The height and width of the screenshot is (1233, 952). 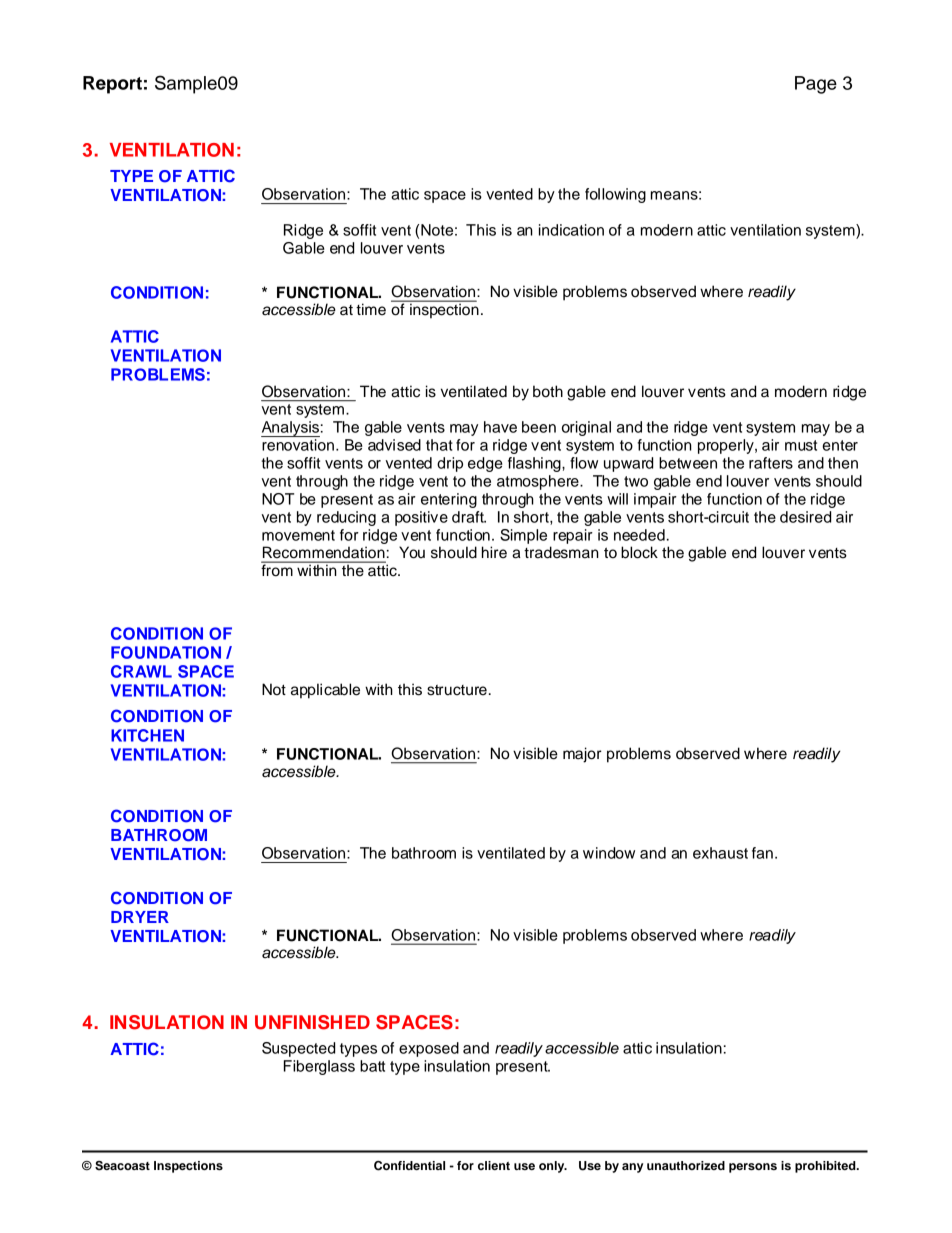 I want to click on fan, so click(x=762, y=853).
